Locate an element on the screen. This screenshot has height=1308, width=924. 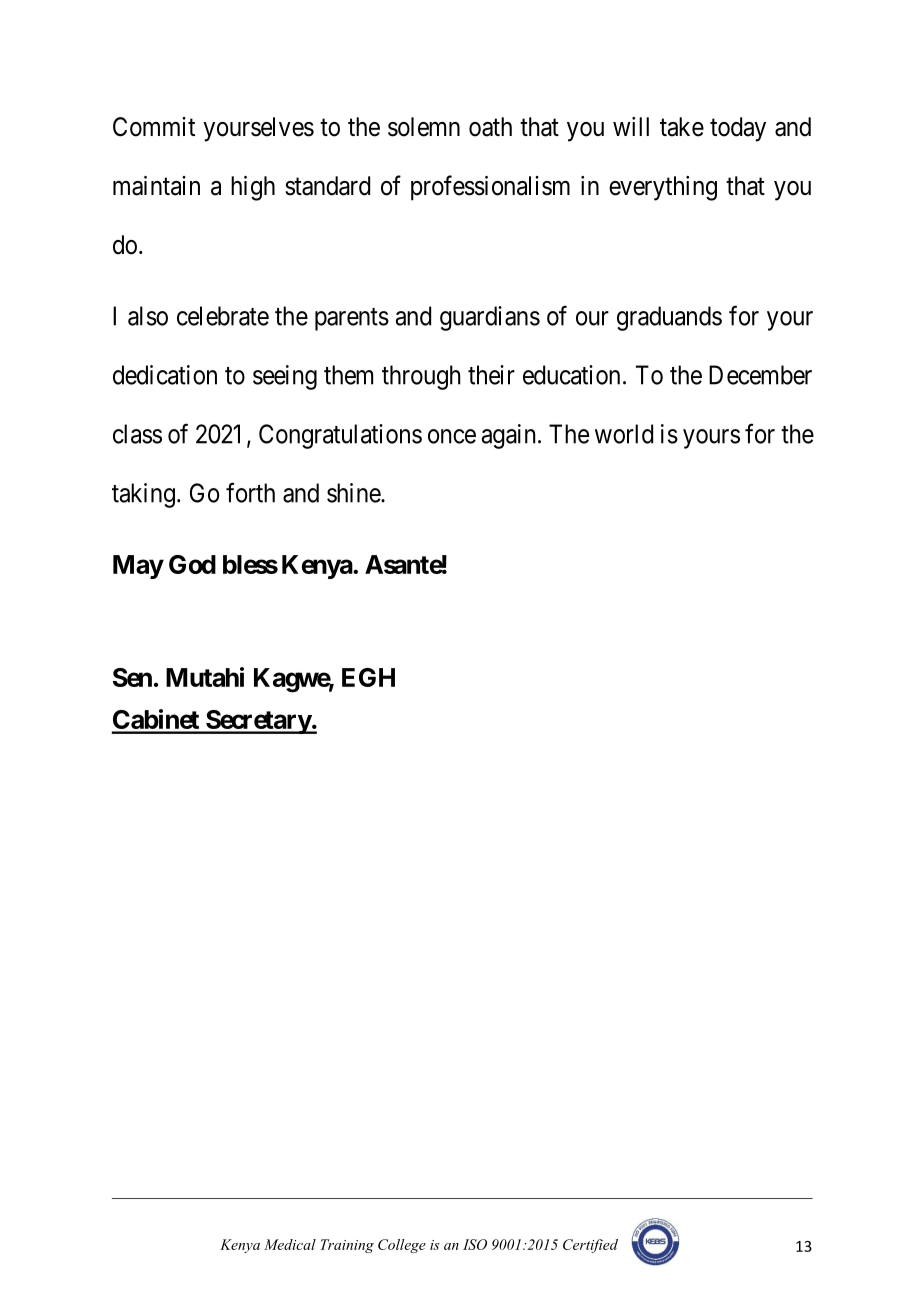
once is located at coordinates (452, 436).
